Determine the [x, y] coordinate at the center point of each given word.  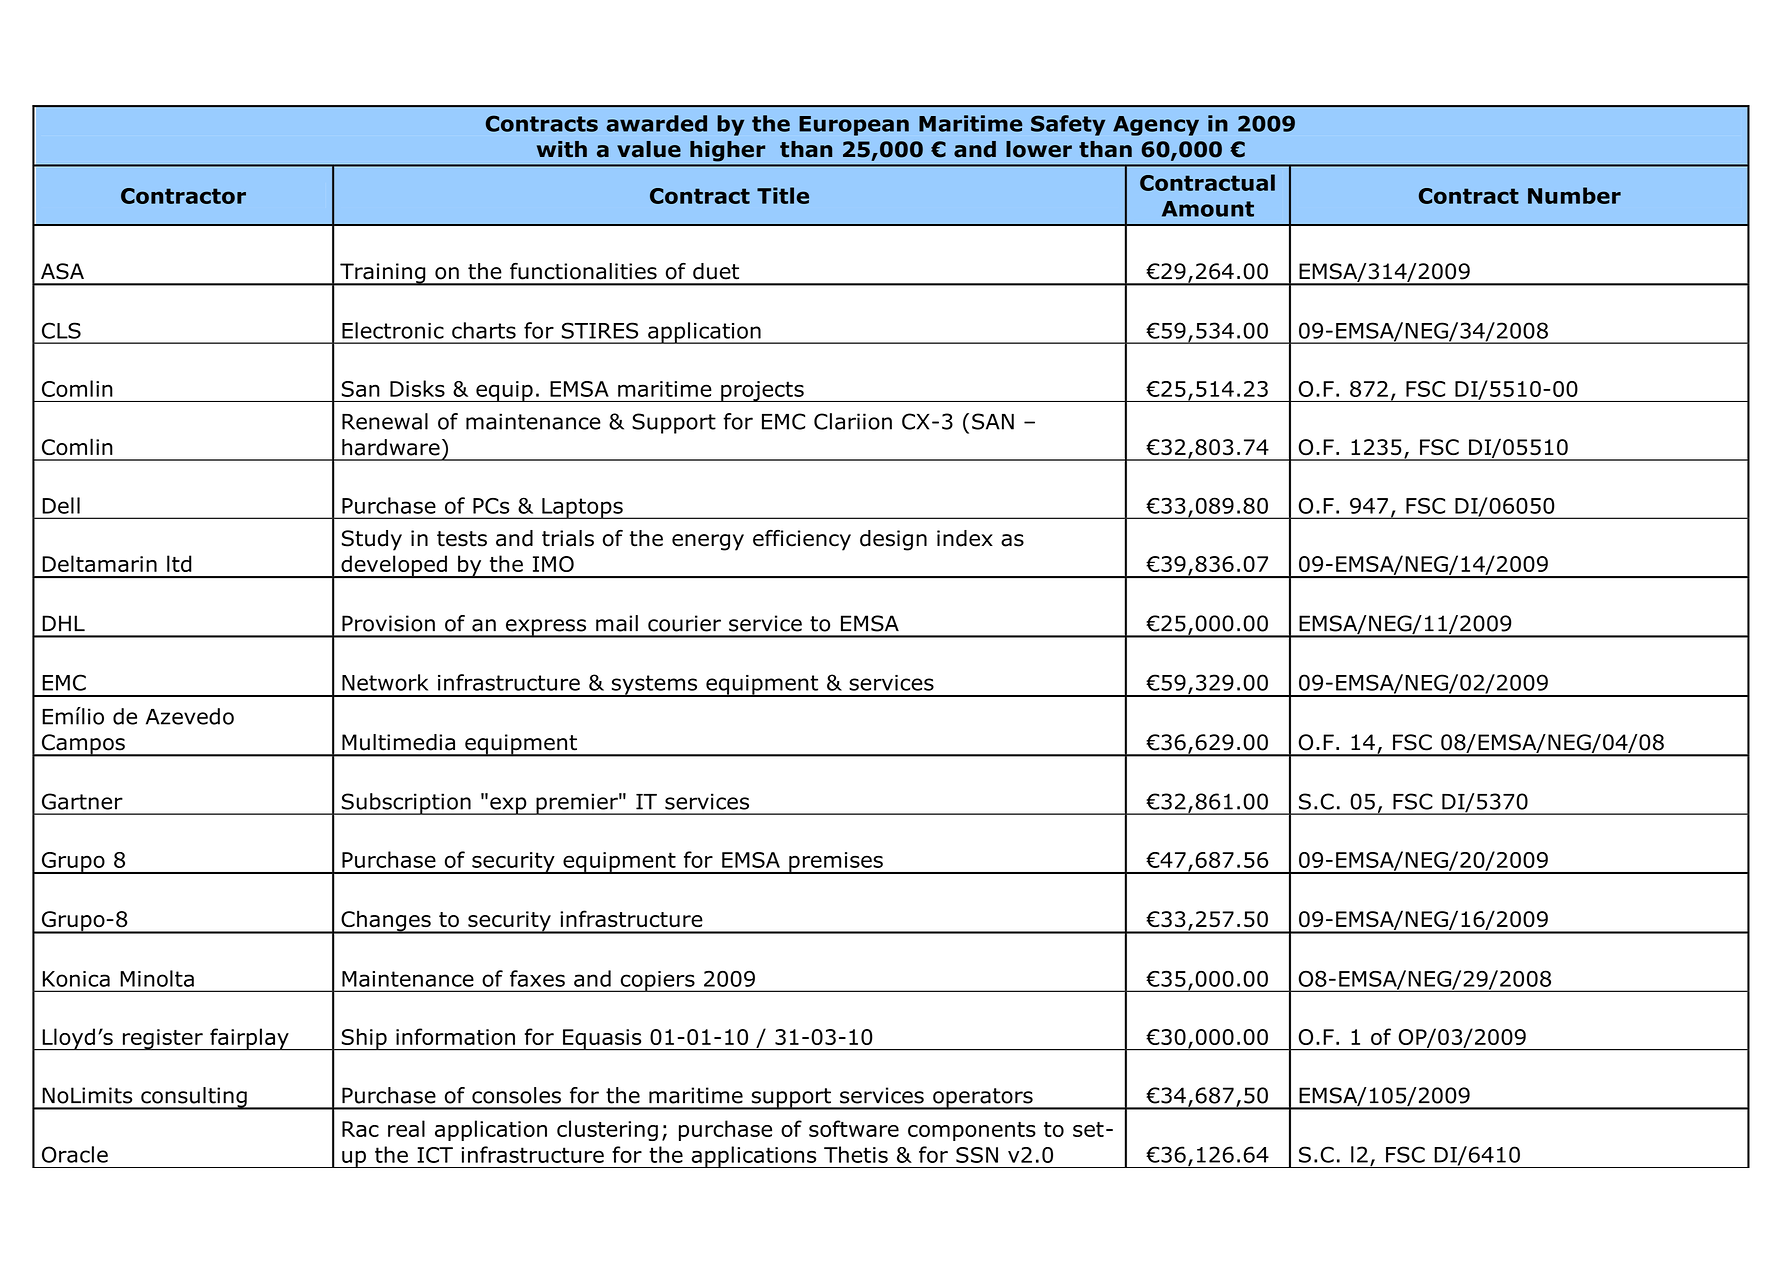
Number [1574, 195]
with [562, 149]
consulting [194, 1098]
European [854, 126]
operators [983, 1099]
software [854, 1128]
